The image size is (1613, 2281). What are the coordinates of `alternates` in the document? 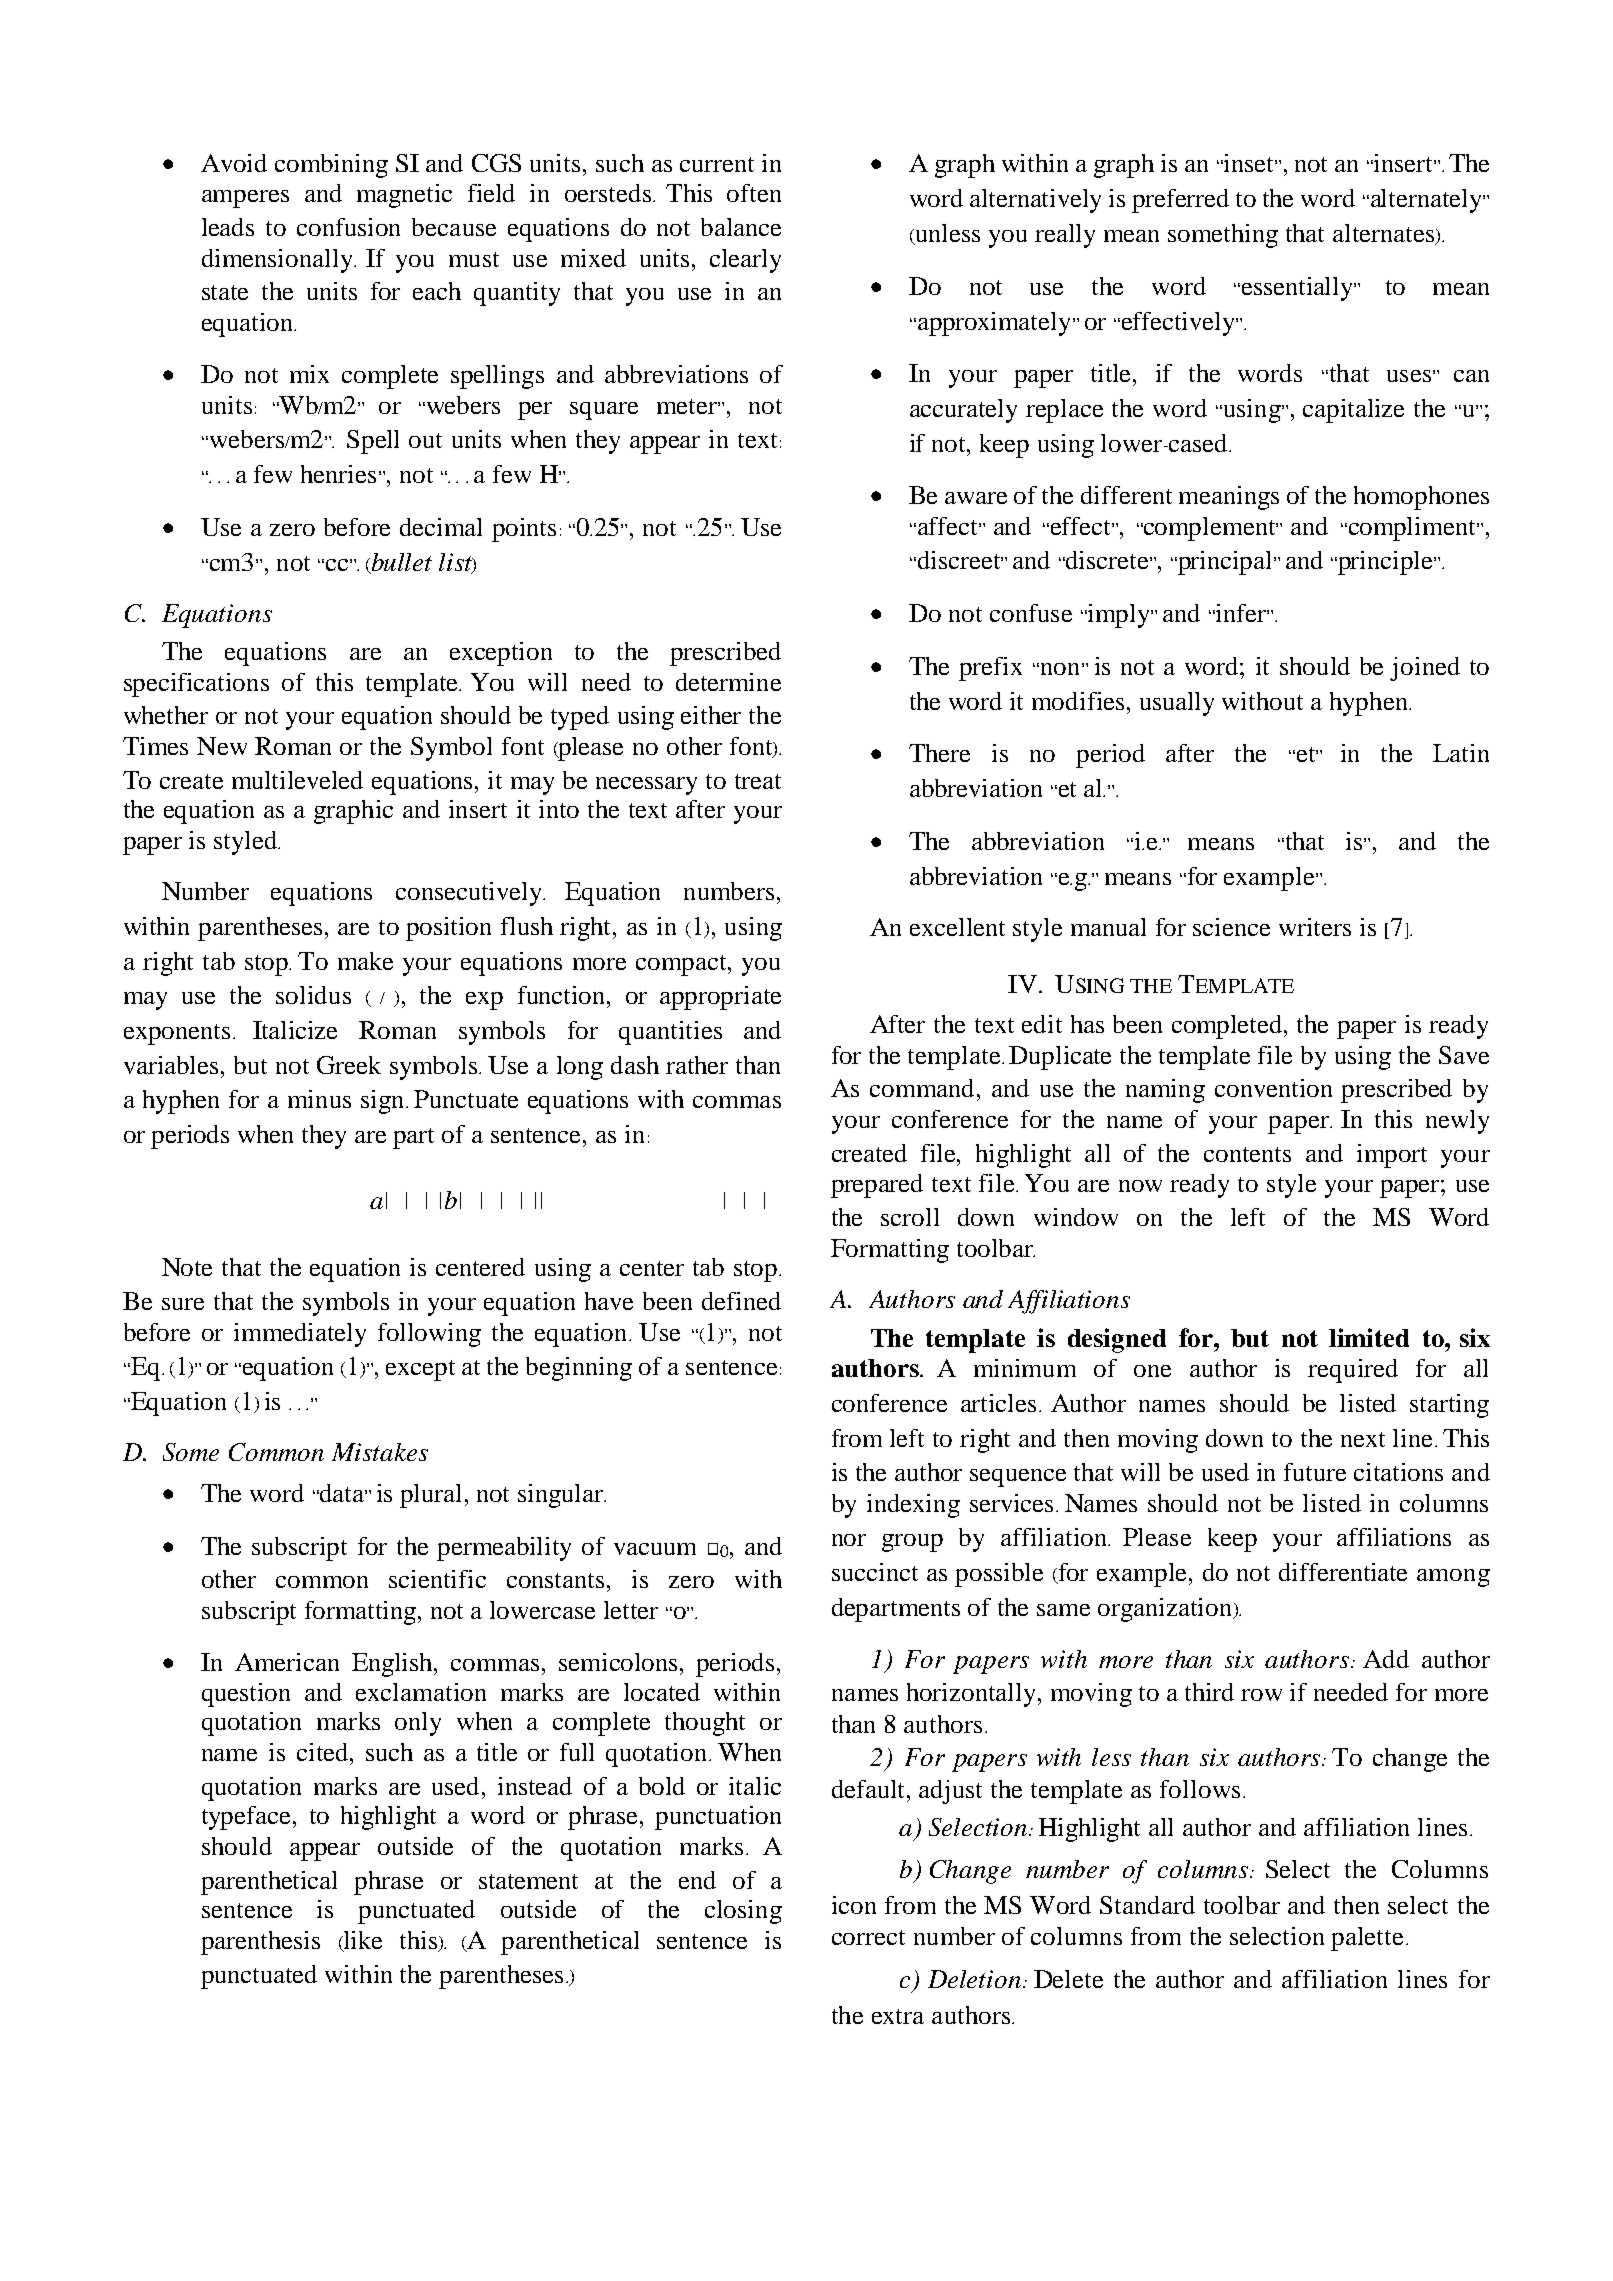 It's located at (1384, 234).
